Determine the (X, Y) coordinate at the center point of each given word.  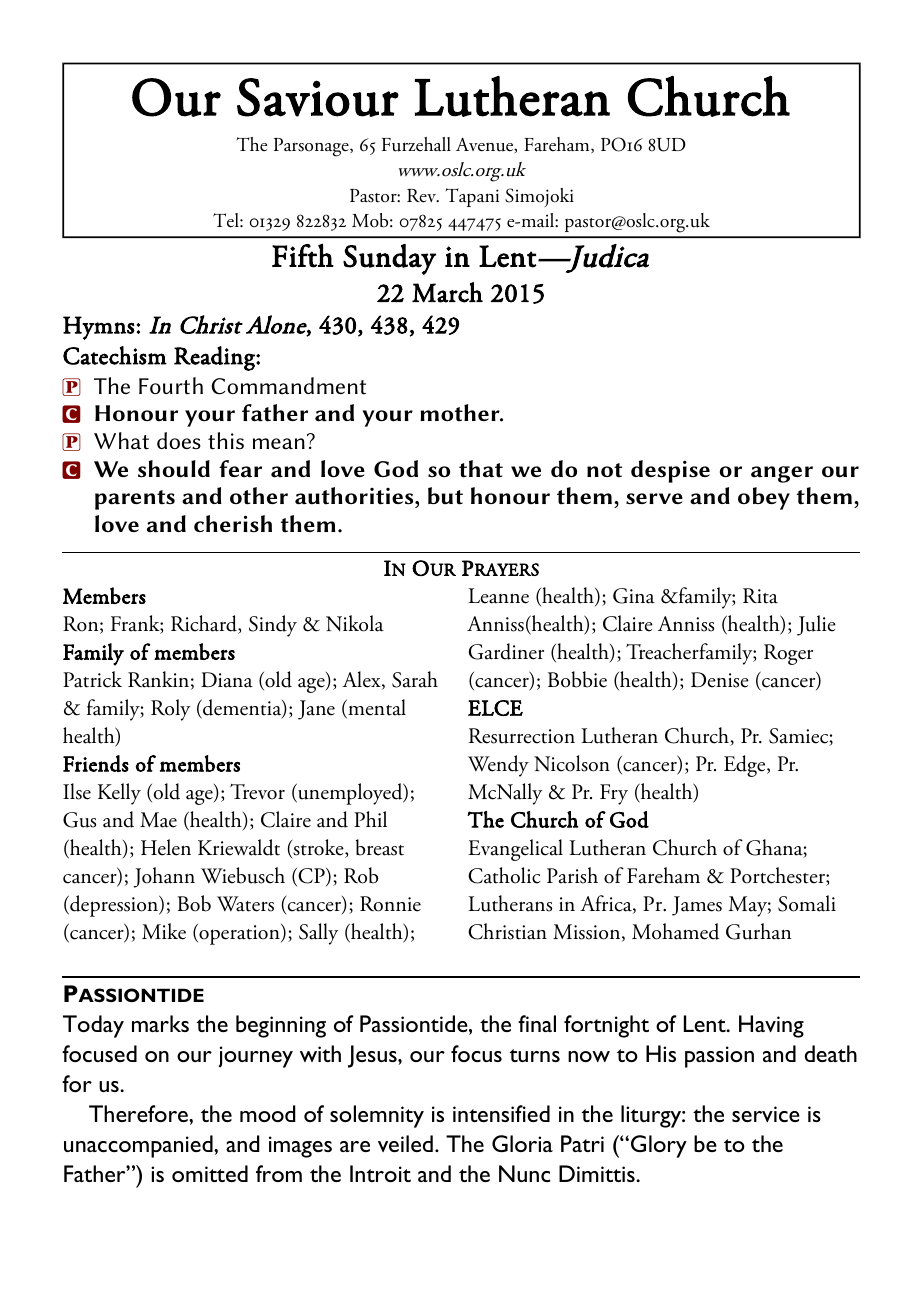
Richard (205, 624)
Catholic (504, 875)
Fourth (171, 386)
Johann (164, 877)
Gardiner (506, 651)
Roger (788, 654)
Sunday (389, 259)
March (447, 292)
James (697, 906)
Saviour (318, 97)
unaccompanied (139, 1146)
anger (782, 474)
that (481, 469)
